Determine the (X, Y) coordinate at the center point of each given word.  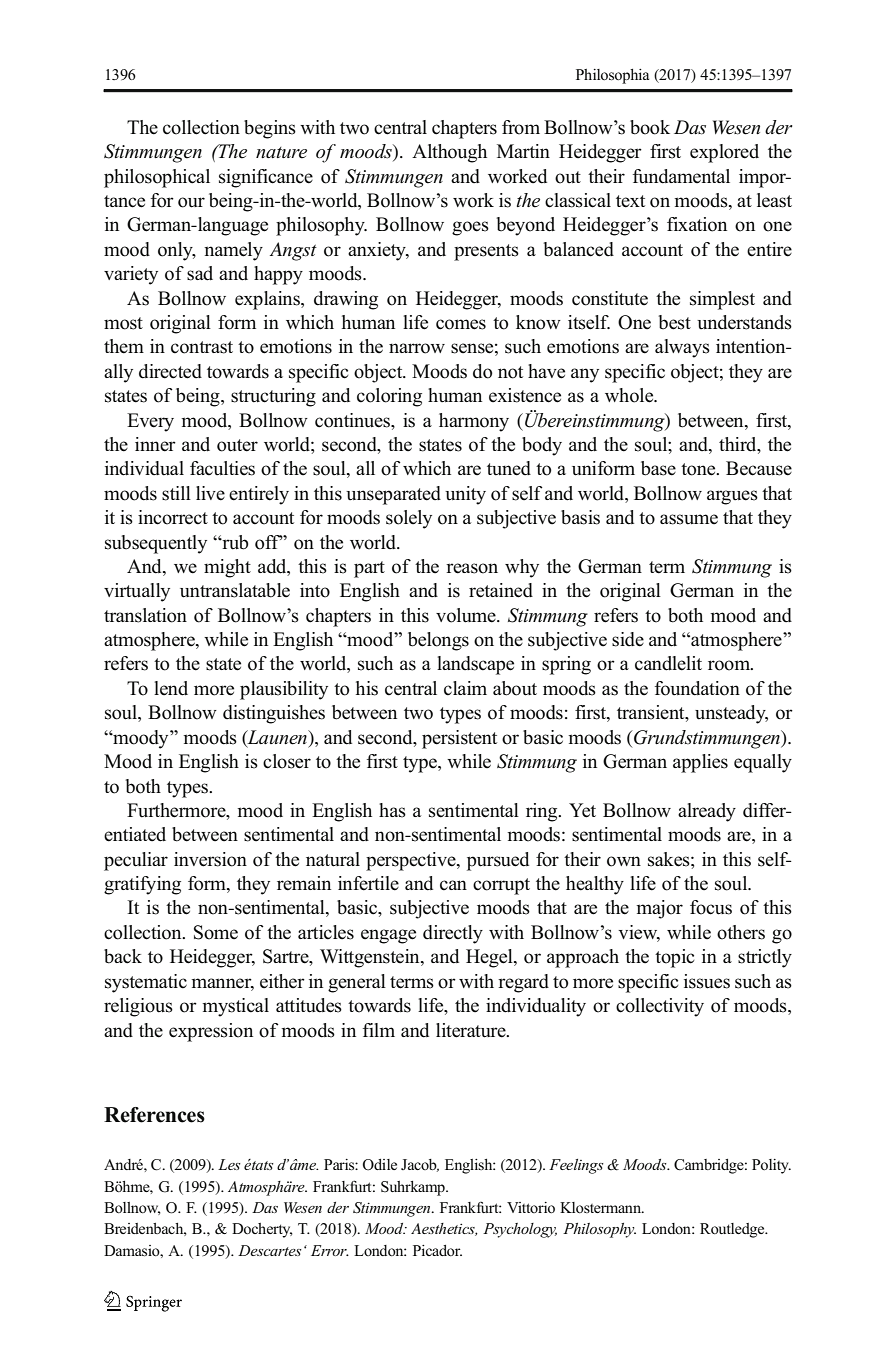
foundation (697, 688)
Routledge (733, 1230)
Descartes (270, 1250)
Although (449, 153)
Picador (437, 1251)
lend (171, 688)
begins (270, 129)
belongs (438, 641)
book (650, 127)
